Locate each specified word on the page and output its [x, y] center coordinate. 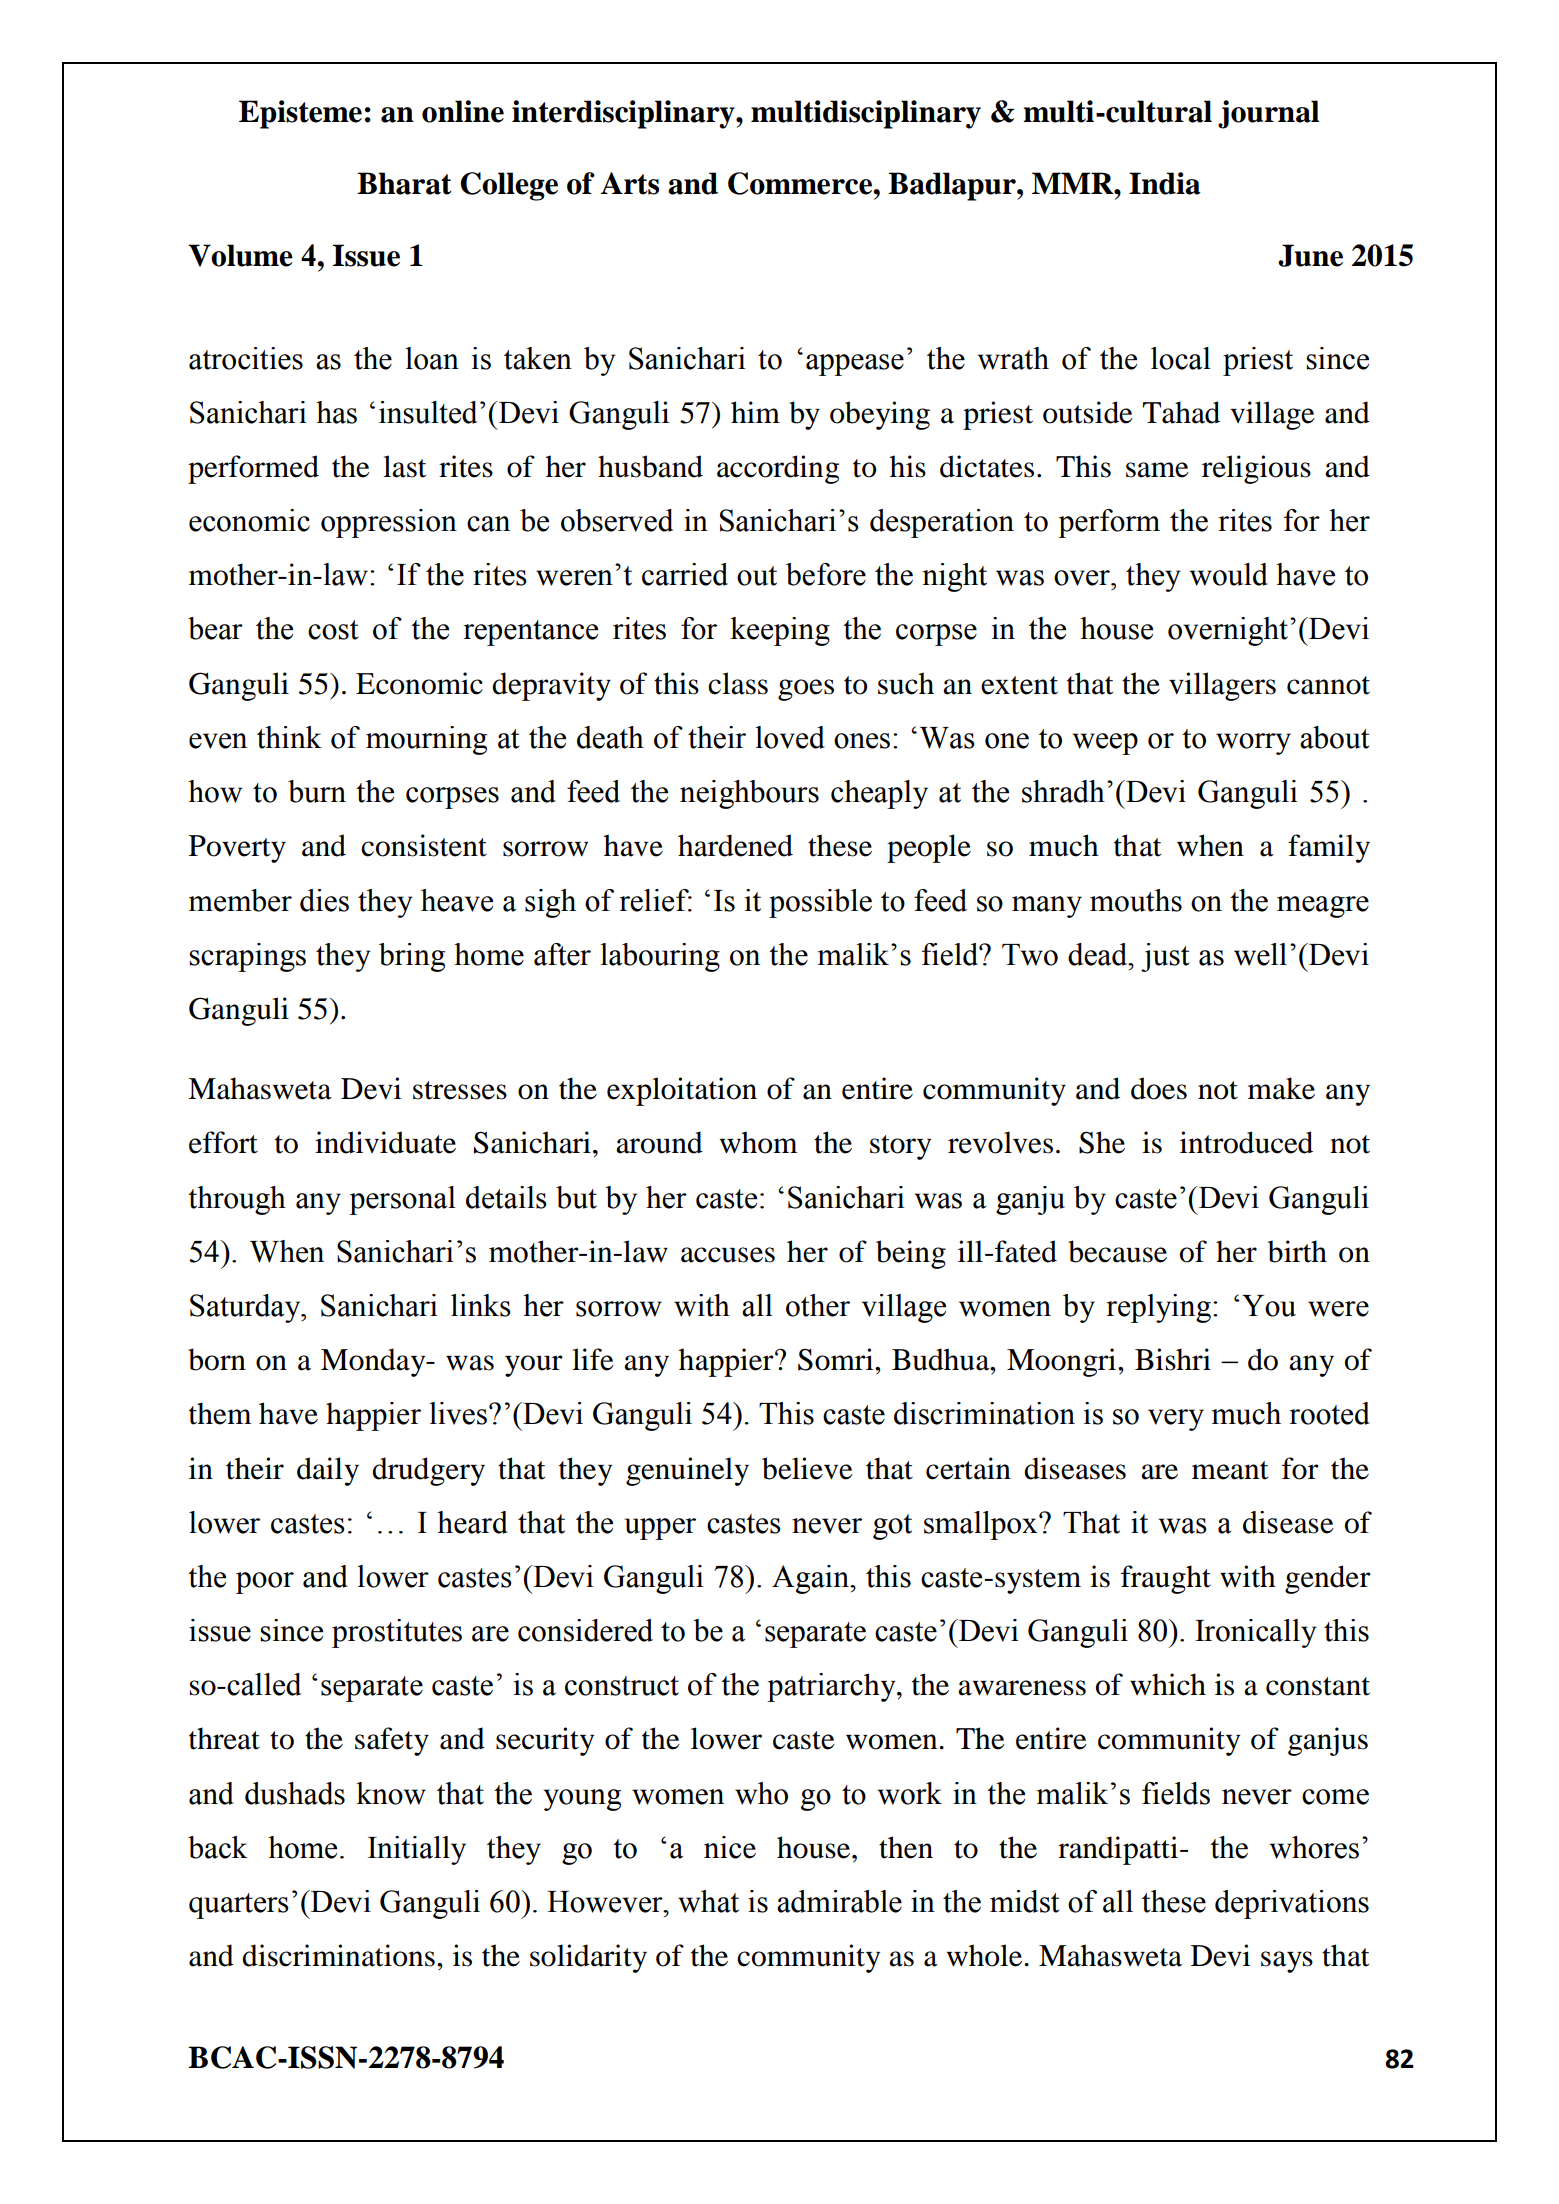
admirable [839, 1901]
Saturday [246, 1308]
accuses [728, 1255]
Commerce [801, 183]
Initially [417, 1850]
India [1165, 183]
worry [1253, 744]
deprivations [1292, 1904]
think [289, 737]
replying [1159, 1308]
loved [790, 737]
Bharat [404, 183]
